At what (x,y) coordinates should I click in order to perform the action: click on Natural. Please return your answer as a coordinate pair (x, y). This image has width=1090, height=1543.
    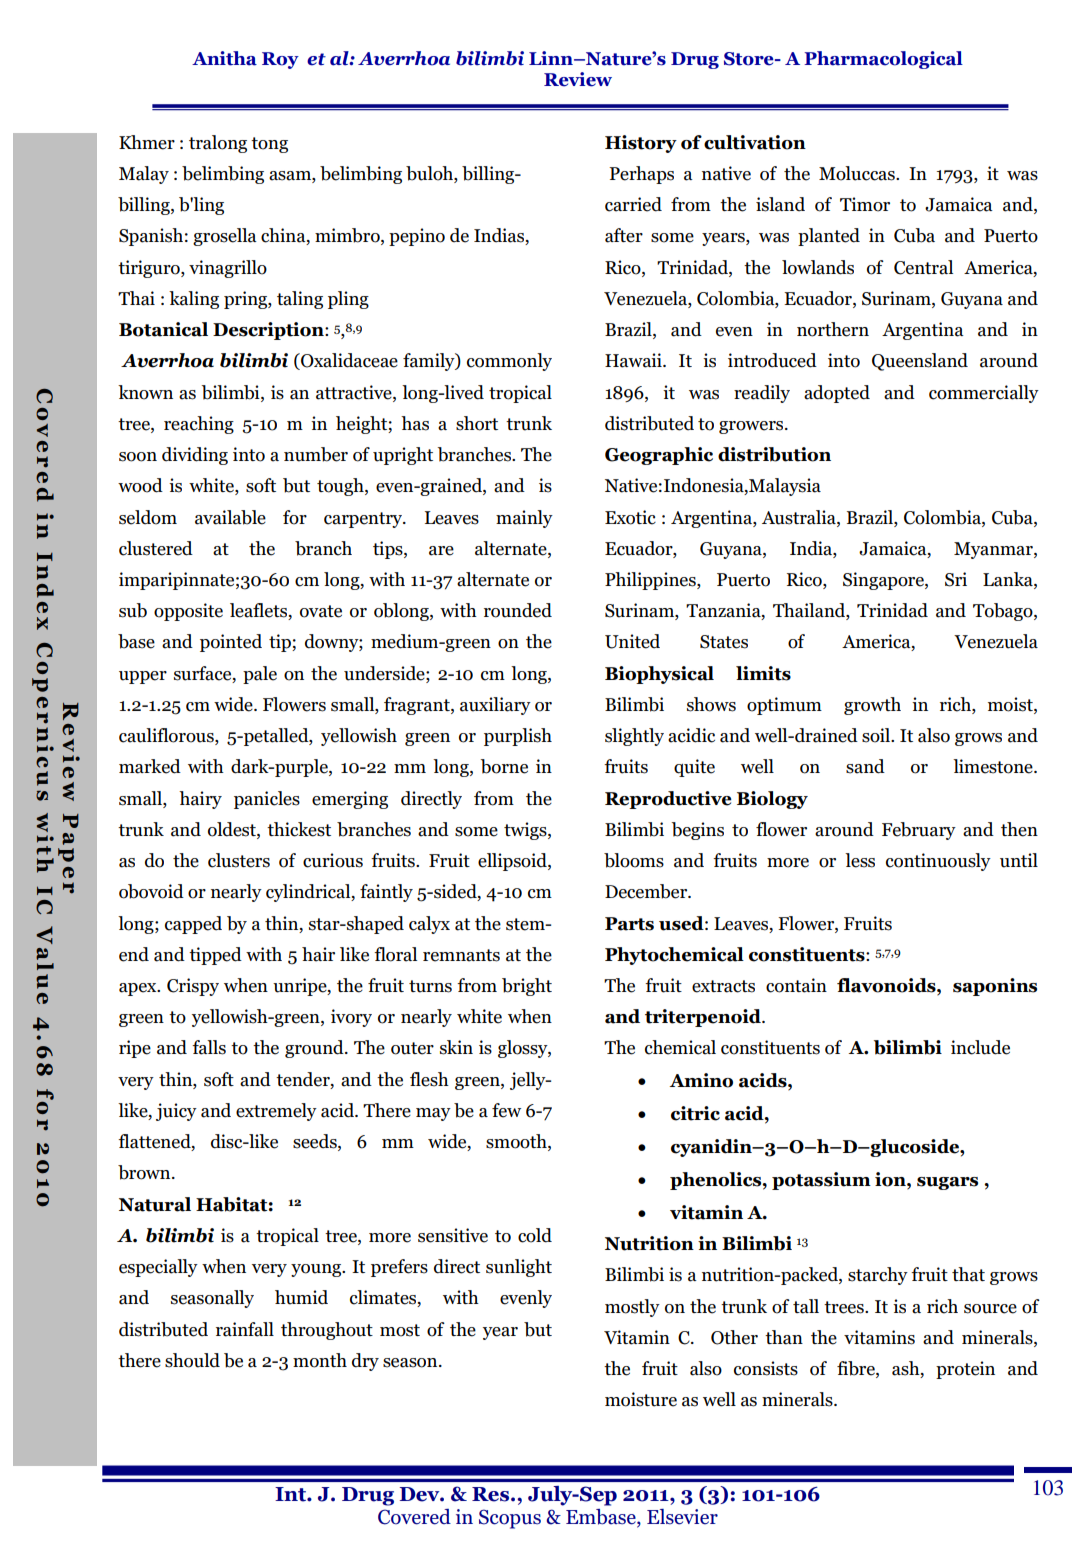
    Looking at the image, I should click on (155, 1204).
